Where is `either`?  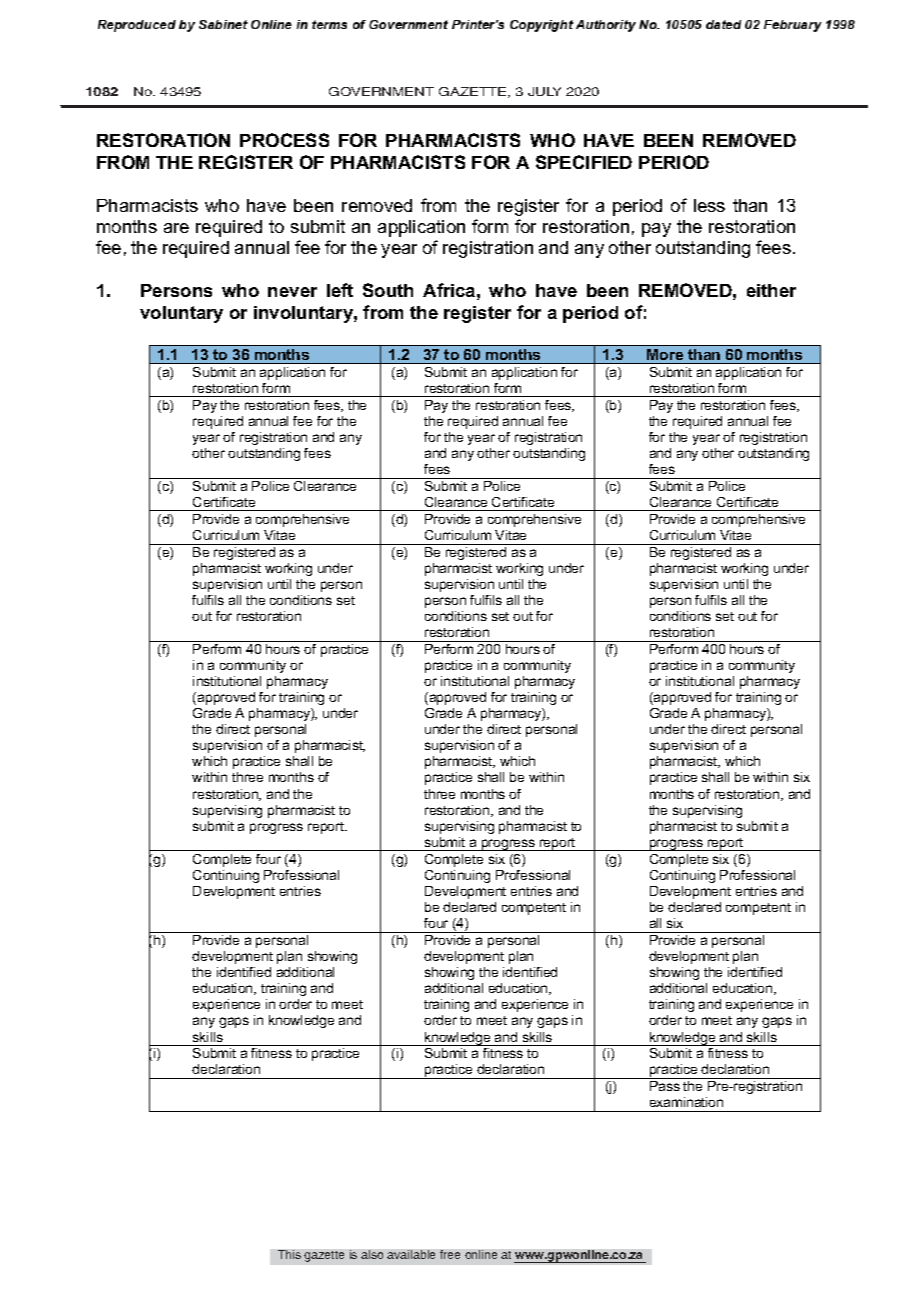
either is located at coordinates (771, 290).
